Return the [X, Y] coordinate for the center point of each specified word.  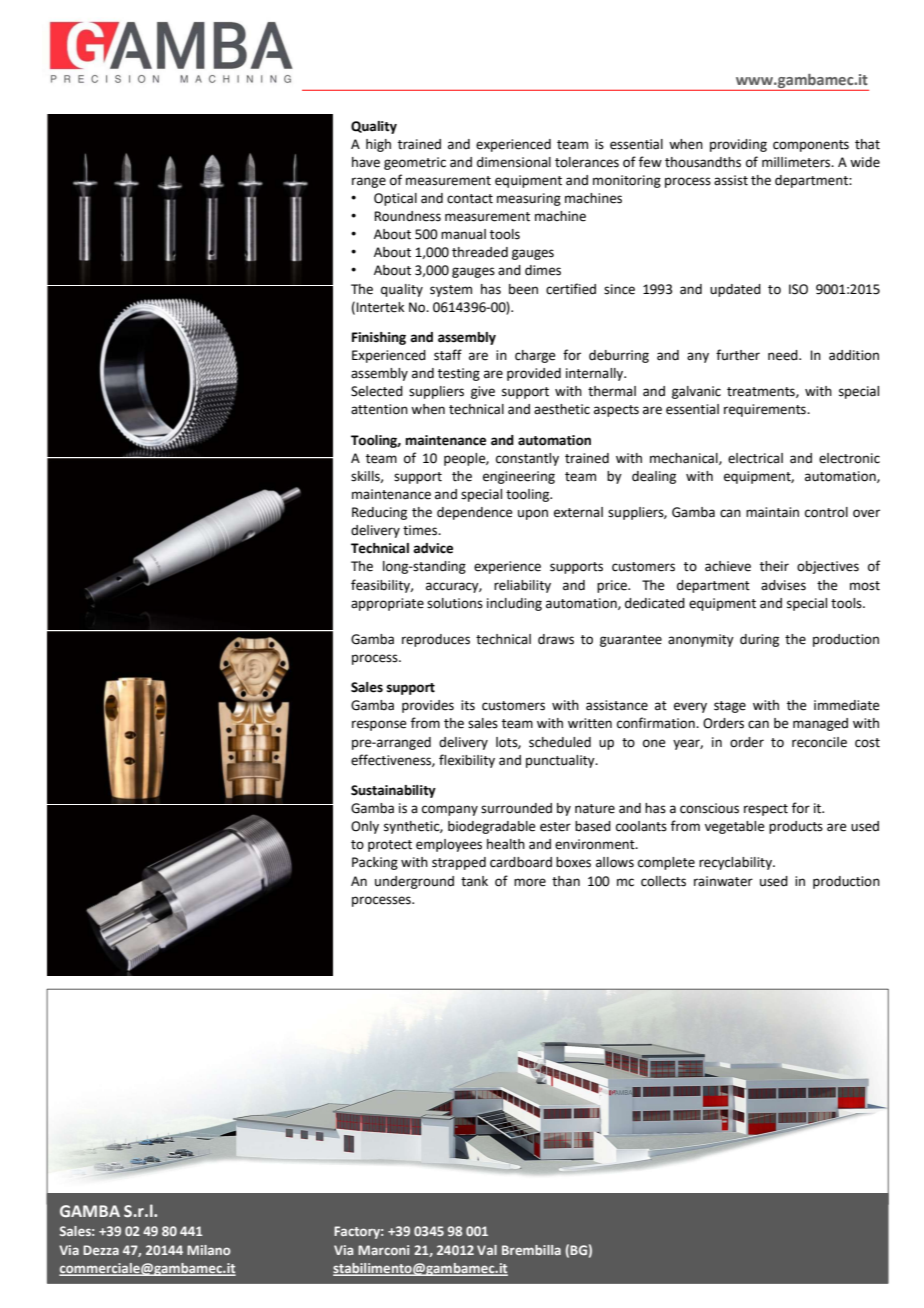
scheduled [560, 742]
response [379, 725]
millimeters [797, 162]
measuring [529, 199]
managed [820, 724]
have [366, 162]
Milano [209, 1250]
